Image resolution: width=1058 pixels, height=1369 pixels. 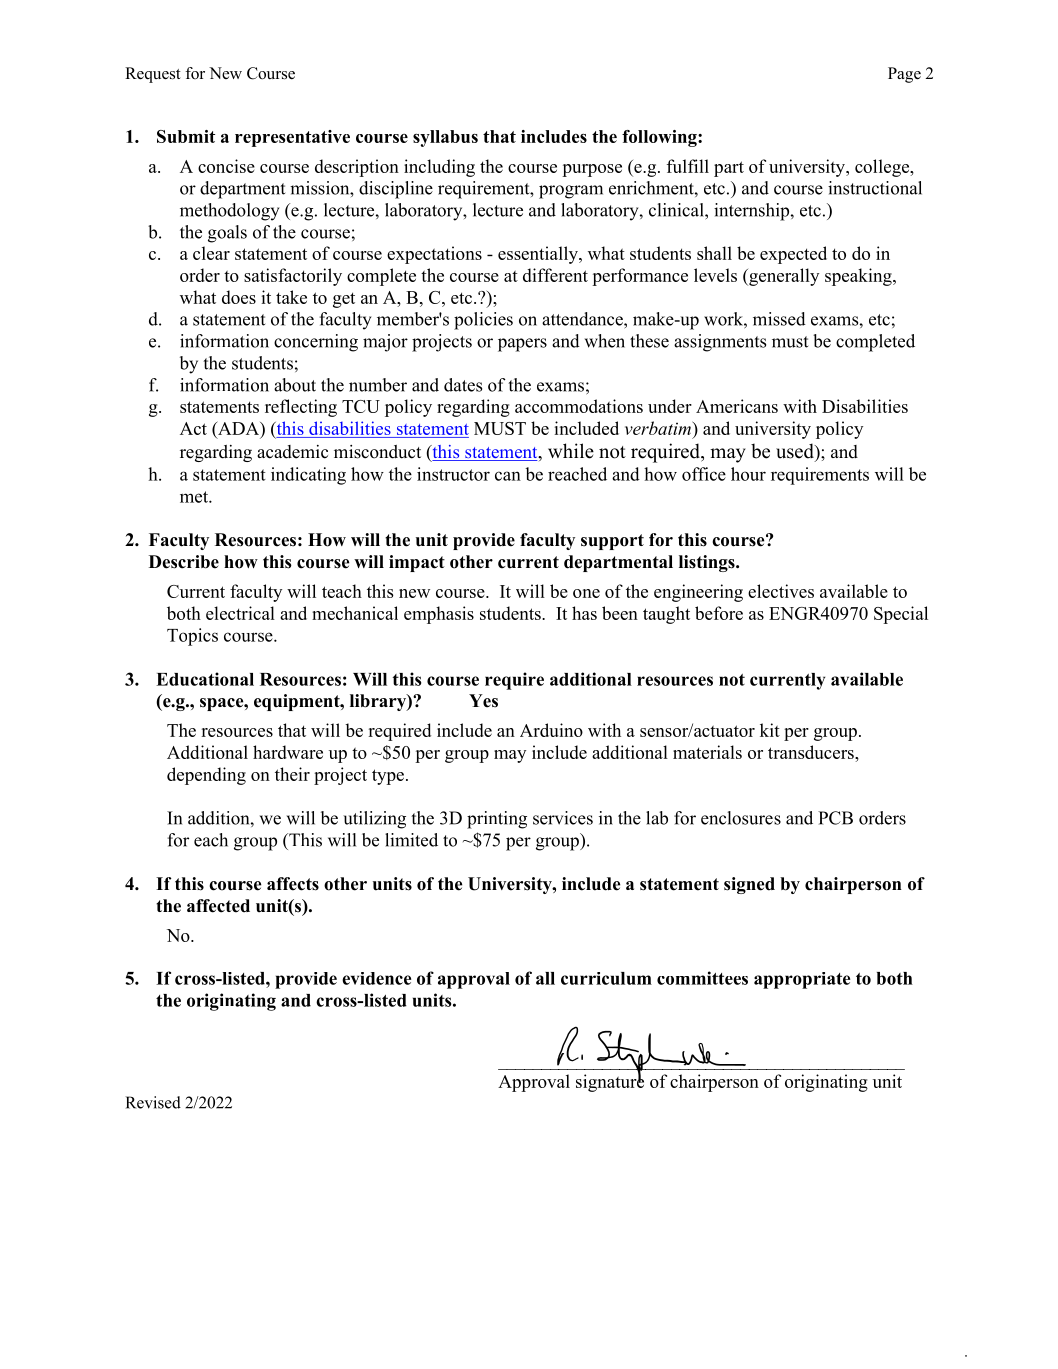 I want to click on ADA, so click(x=238, y=428).
